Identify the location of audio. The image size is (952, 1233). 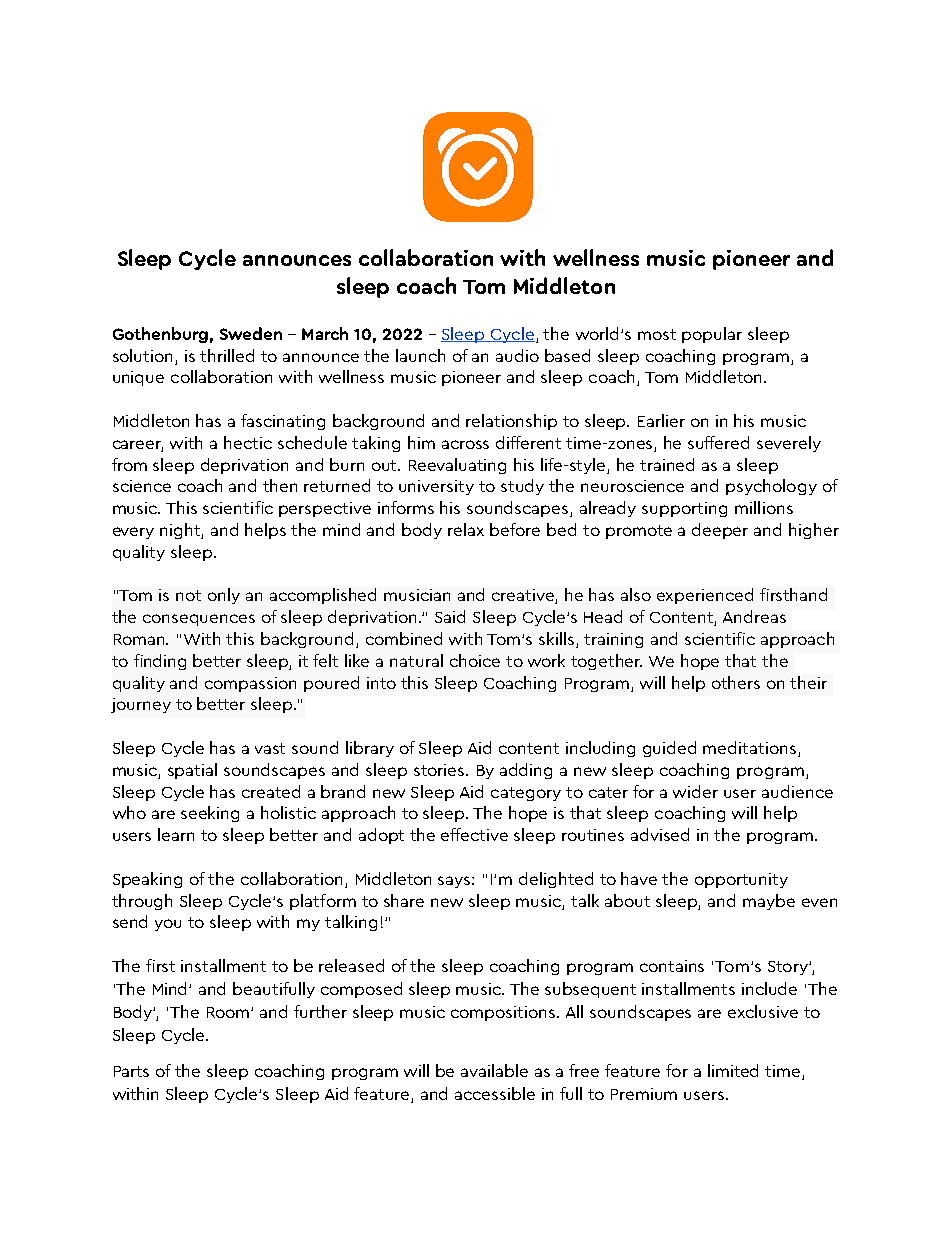
(517, 355).
